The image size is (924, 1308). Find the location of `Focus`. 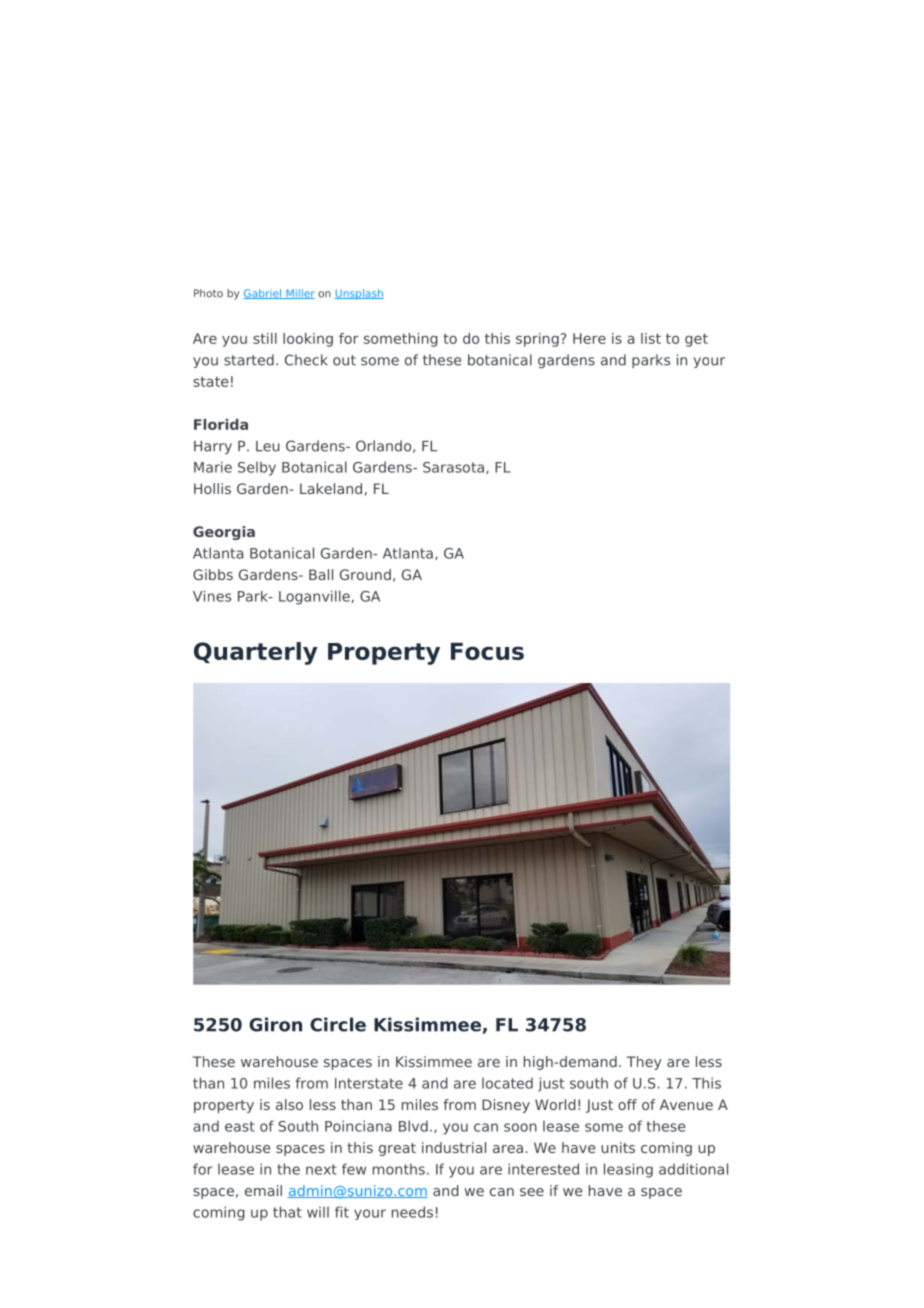

Focus is located at coordinates (487, 651).
